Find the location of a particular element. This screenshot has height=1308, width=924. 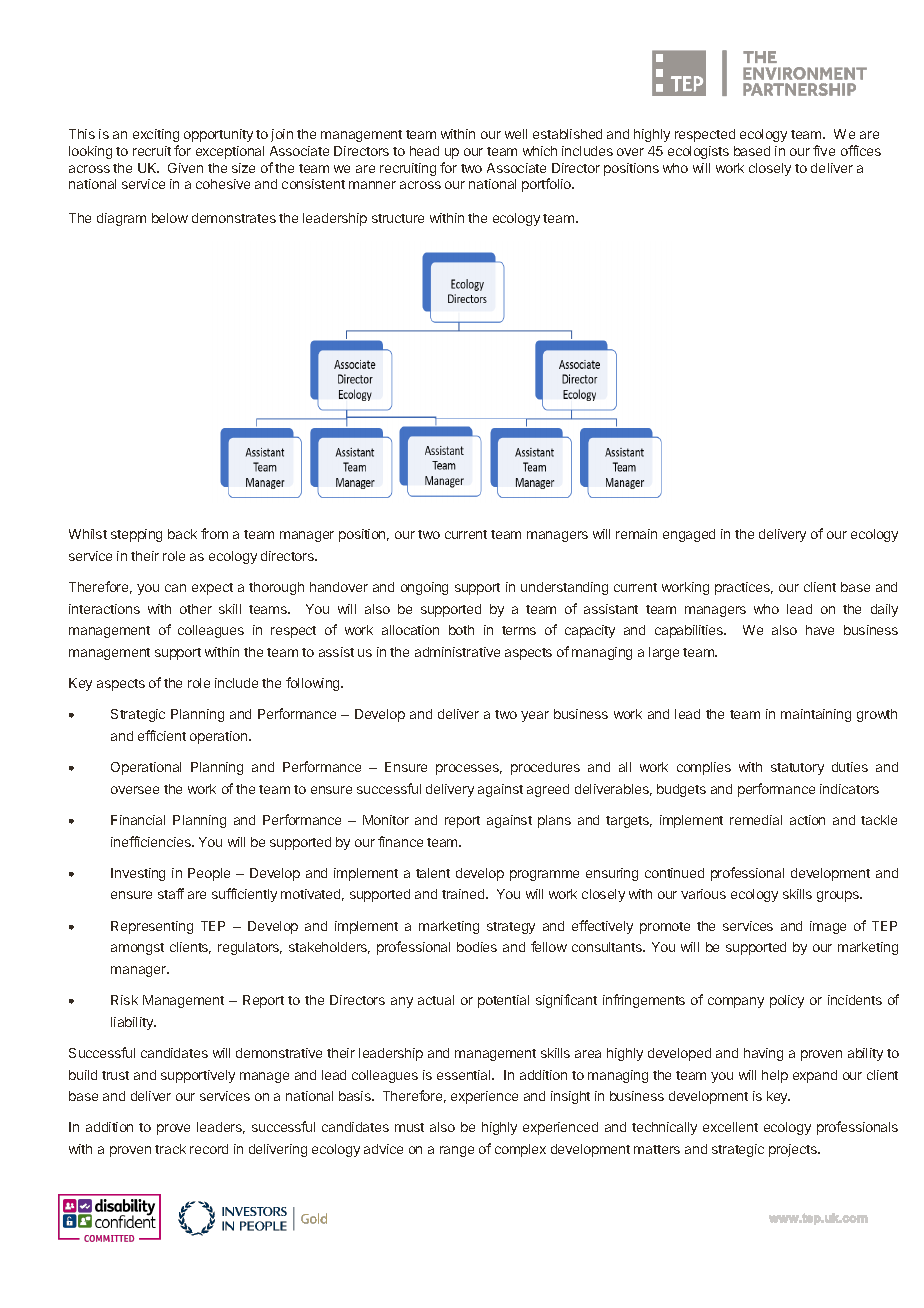

other is located at coordinates (196, 609).
